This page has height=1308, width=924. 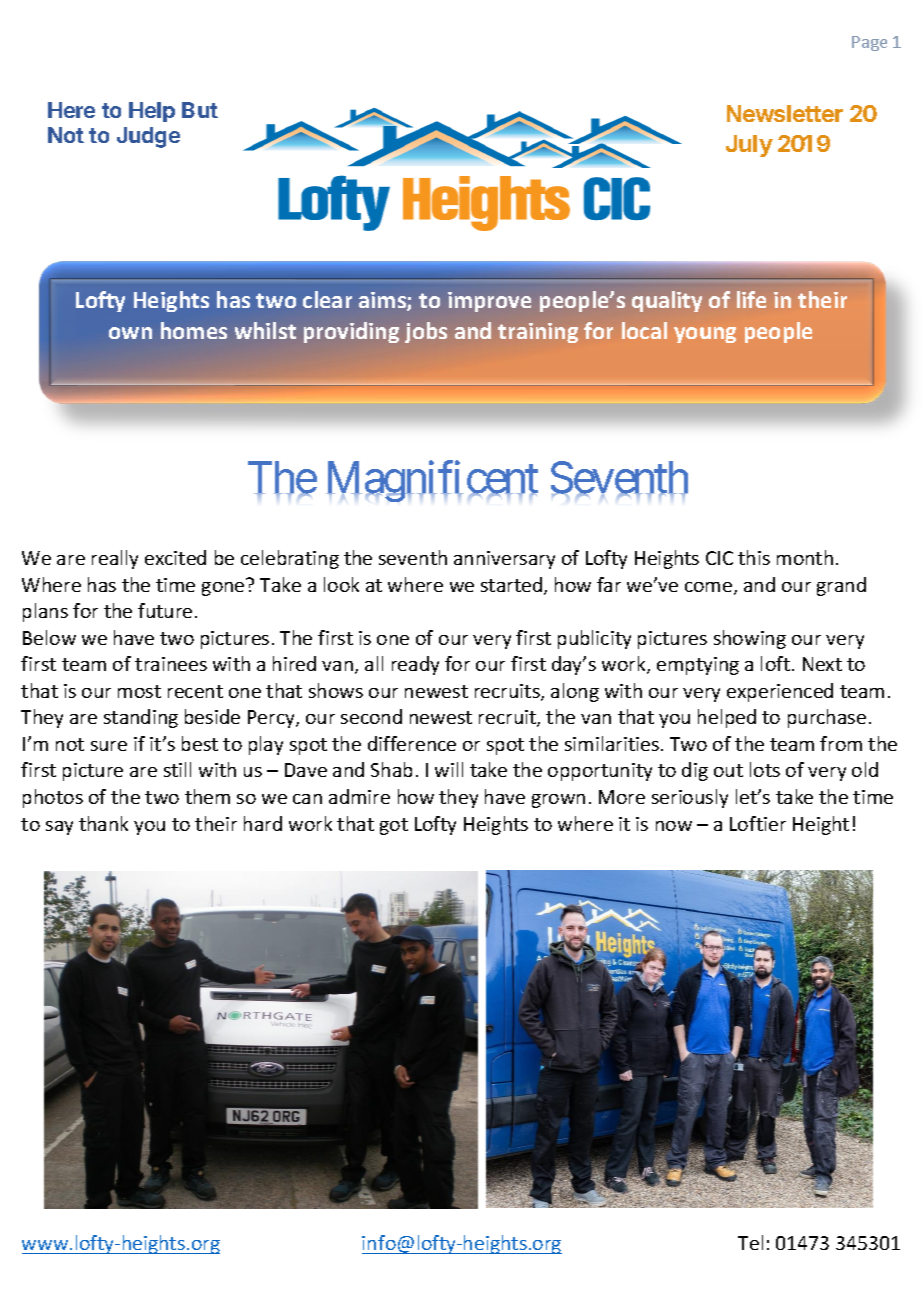 I want to click on say, so click(x=59, y=828).
